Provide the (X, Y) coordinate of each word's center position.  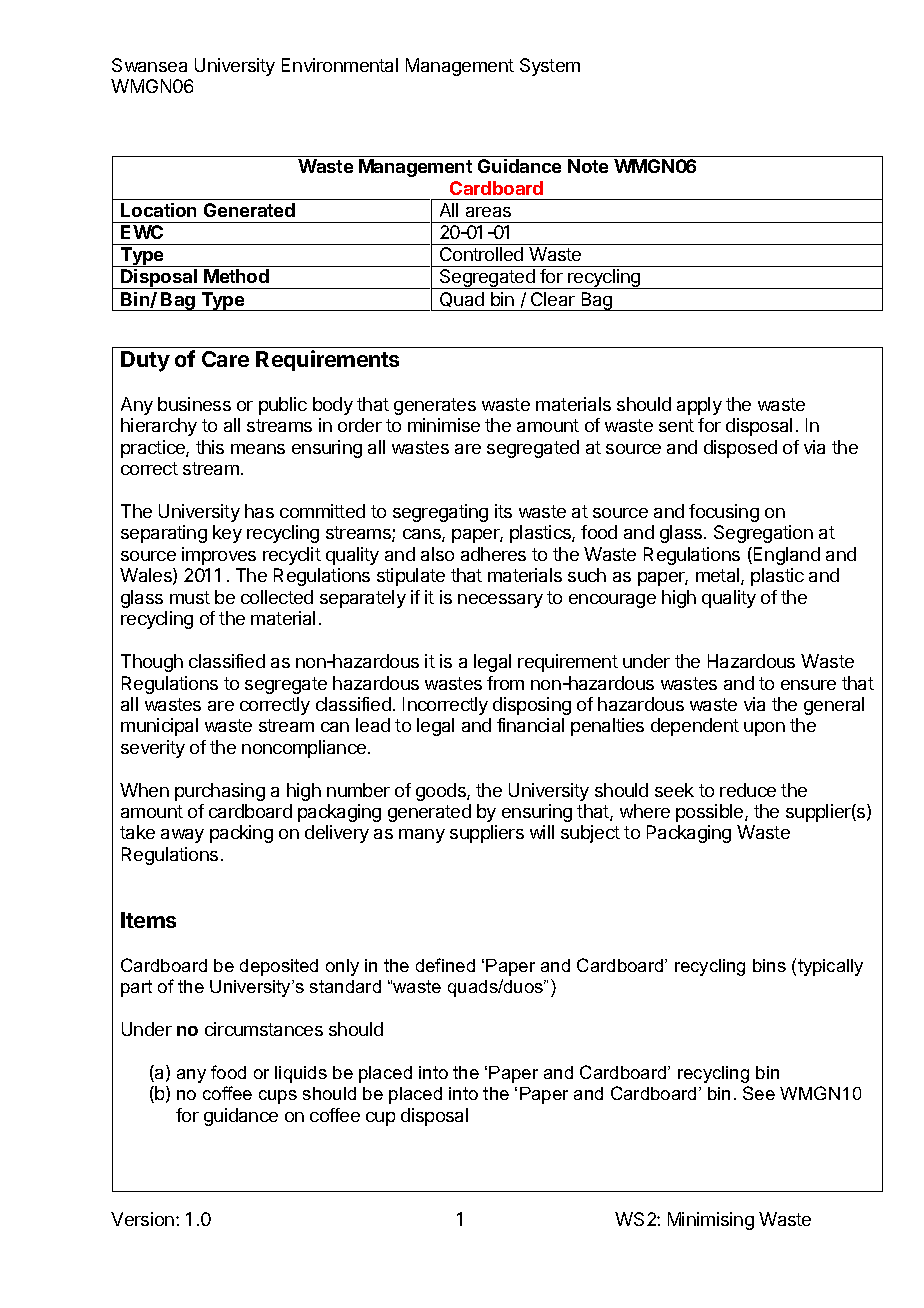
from (505, 683)
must (190, 597)
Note (588, 166)
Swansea (149, 65)
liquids (301, 1074)
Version (142, 1219)
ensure (808, 685)
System (550, 67)
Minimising (711, 1221)
